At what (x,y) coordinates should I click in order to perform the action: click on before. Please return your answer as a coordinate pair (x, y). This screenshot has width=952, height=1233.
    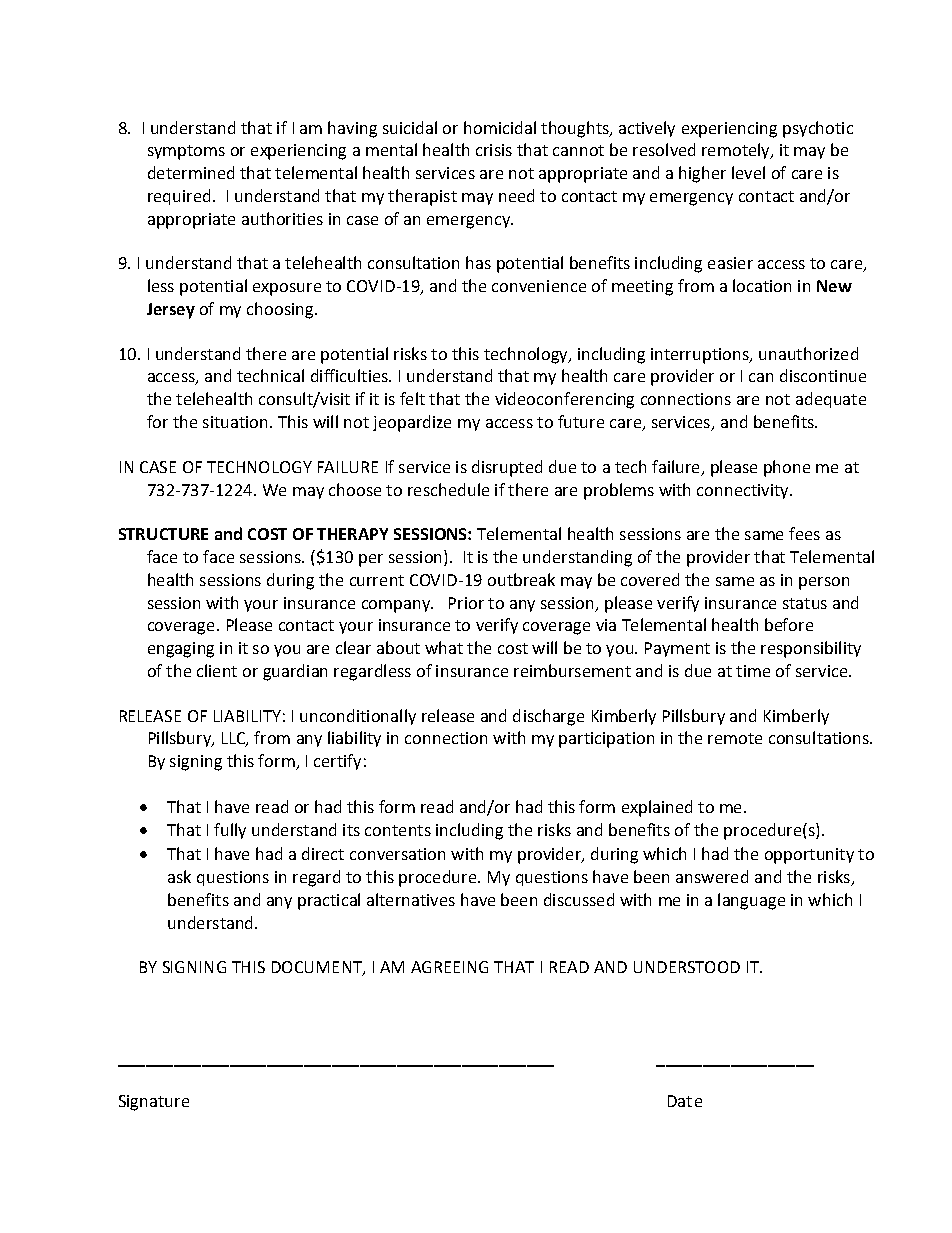
    Looking at the image, I should click on (789, 624).
